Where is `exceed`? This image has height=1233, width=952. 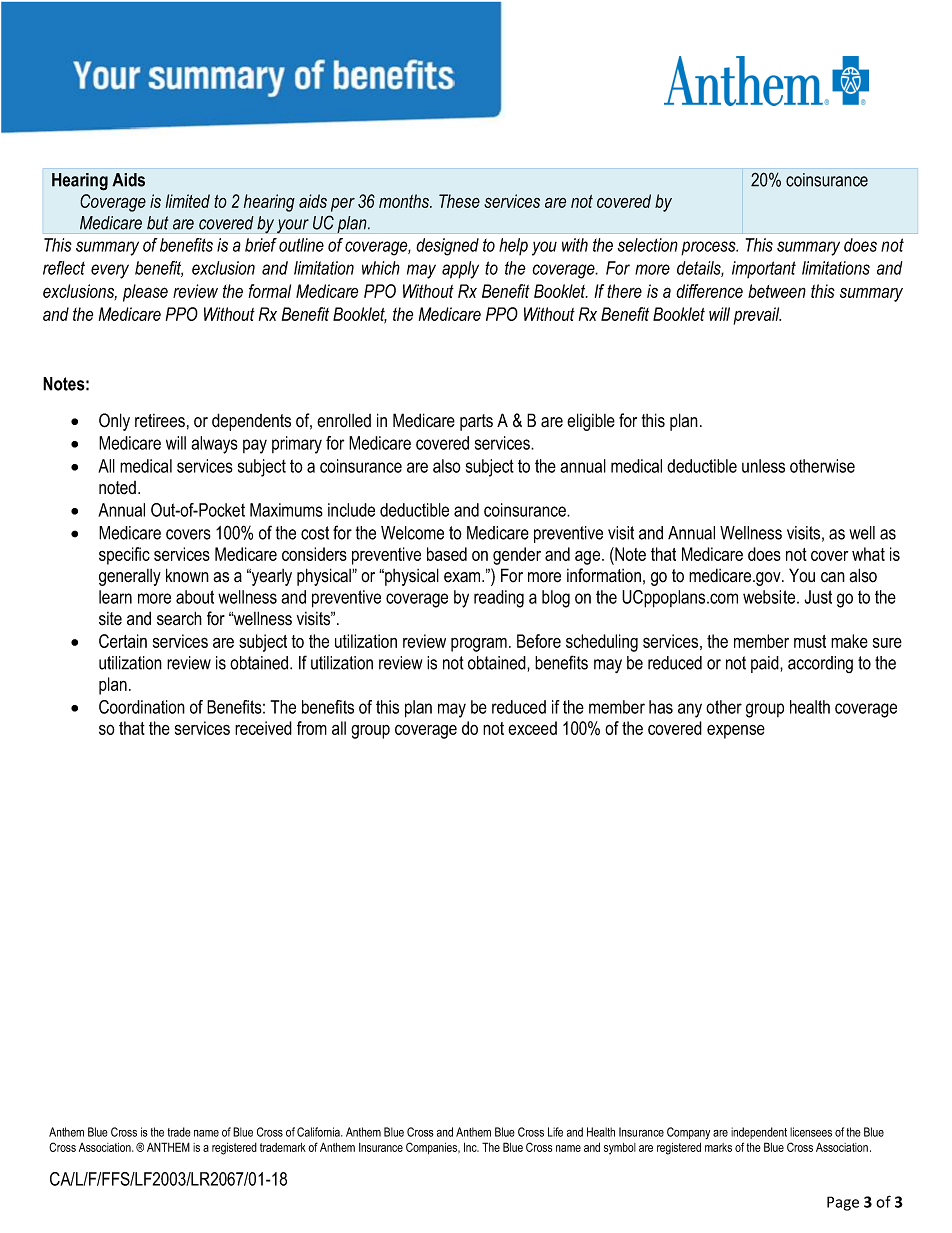 exceed is located at coordinates (532, 728).
